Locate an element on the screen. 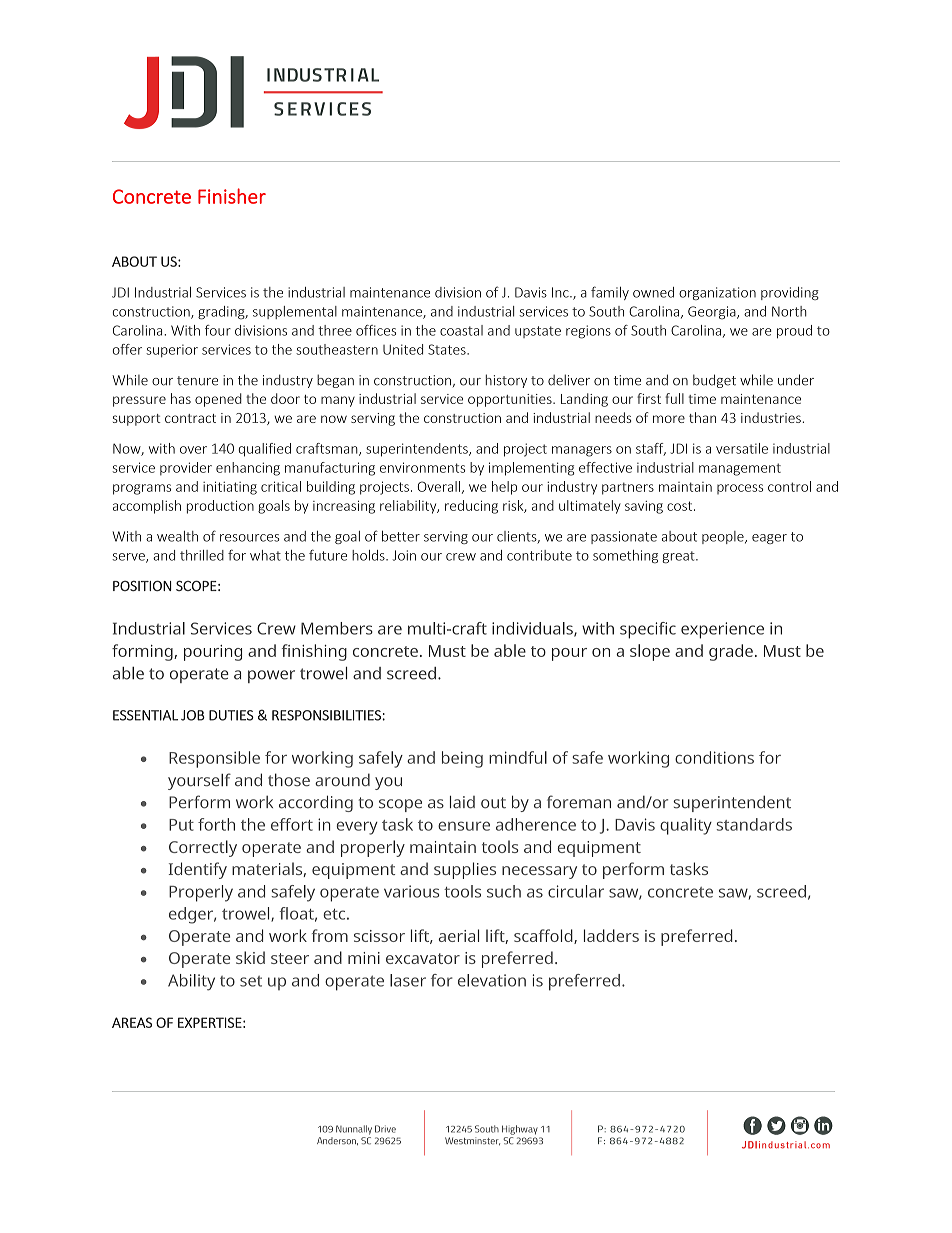 This screenshot has width=952, height=1233. coastal is located at coordinates (461, 330).
